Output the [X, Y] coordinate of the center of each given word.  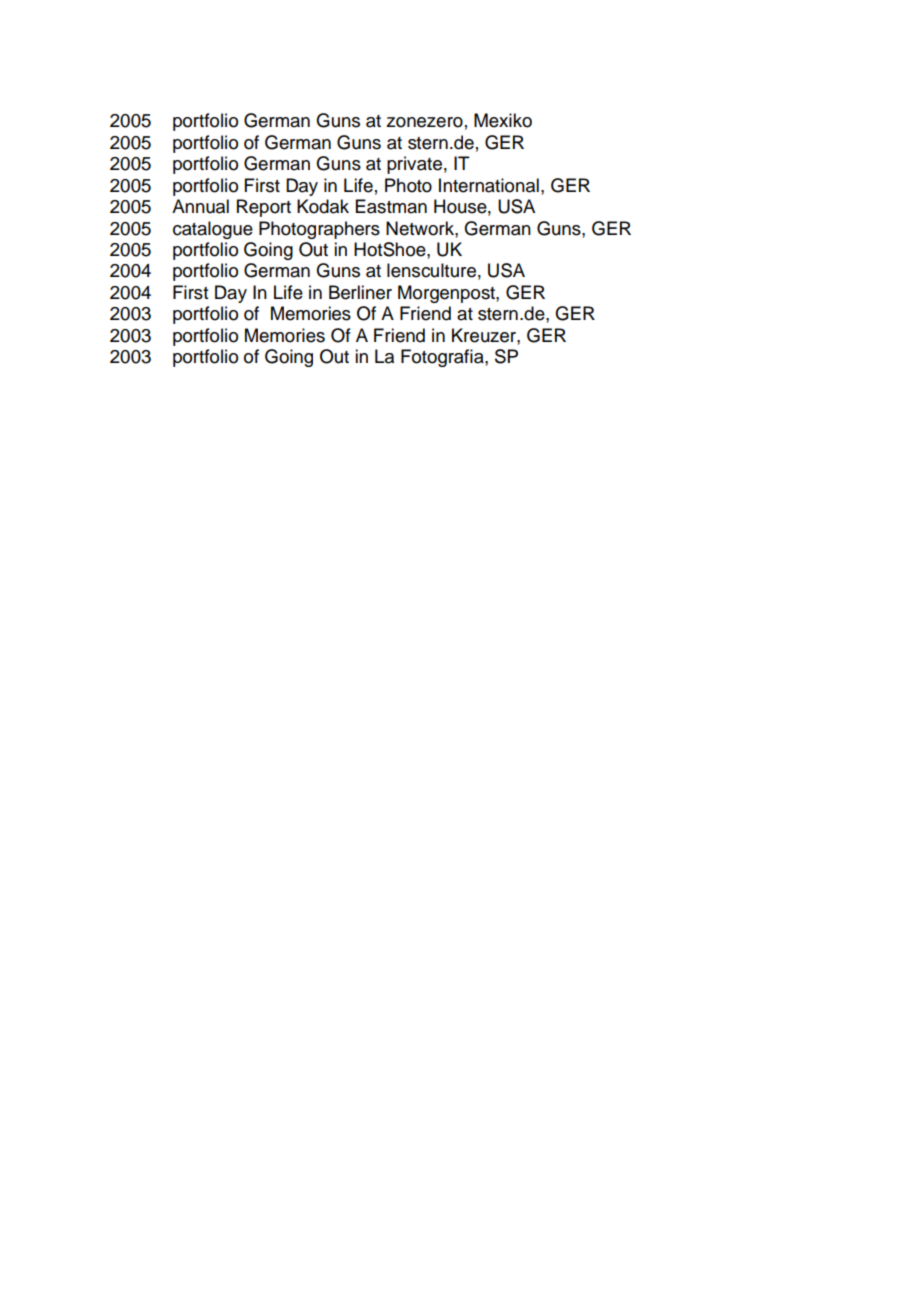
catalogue [213, 230]
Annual [200, 206]
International [489, 185]
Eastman [391, 206]
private [414, 165]
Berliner [360, 292]
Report [264, 208]
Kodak [323, 206]
